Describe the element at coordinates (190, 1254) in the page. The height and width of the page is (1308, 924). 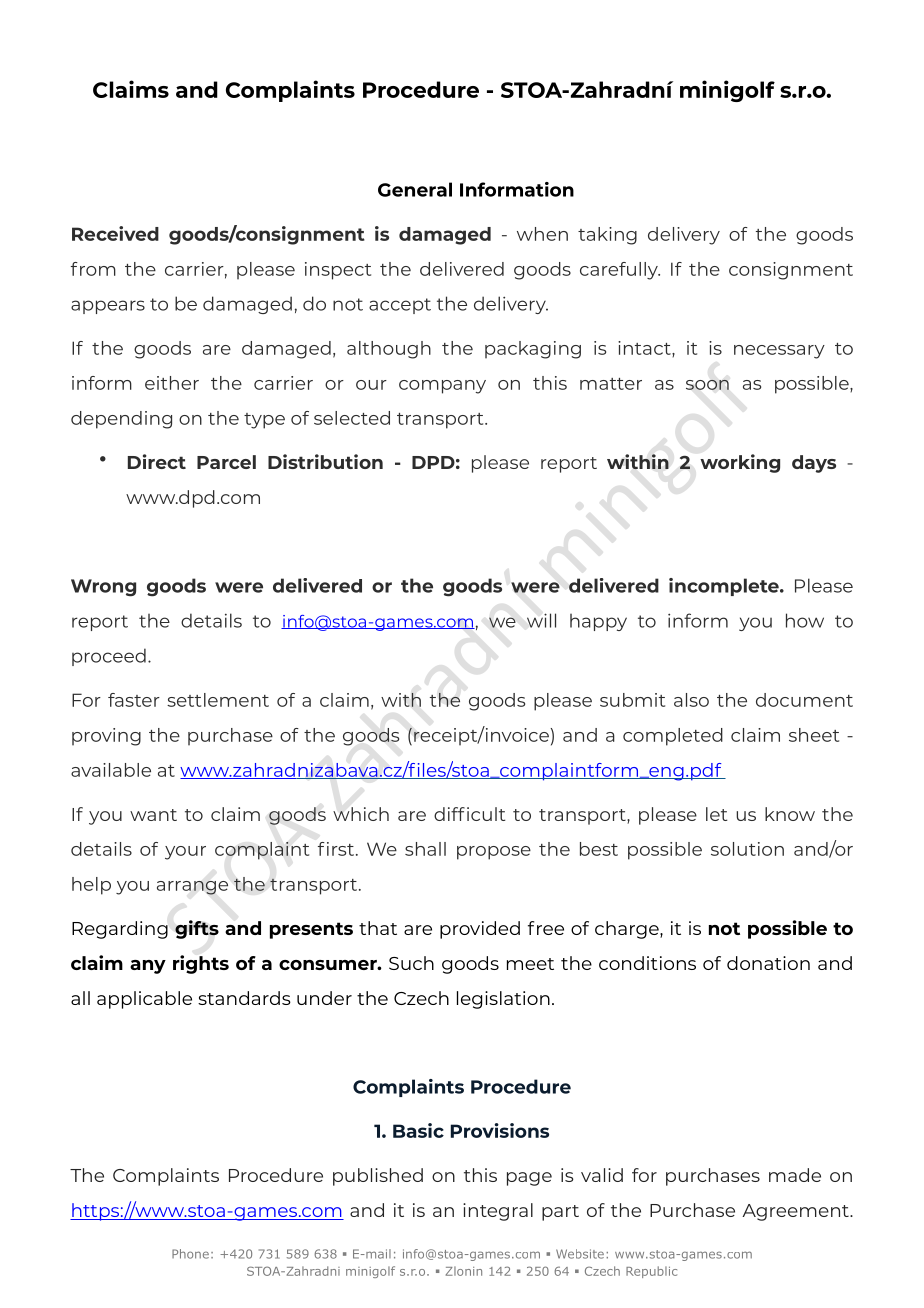
I see `Phone` at that location.
